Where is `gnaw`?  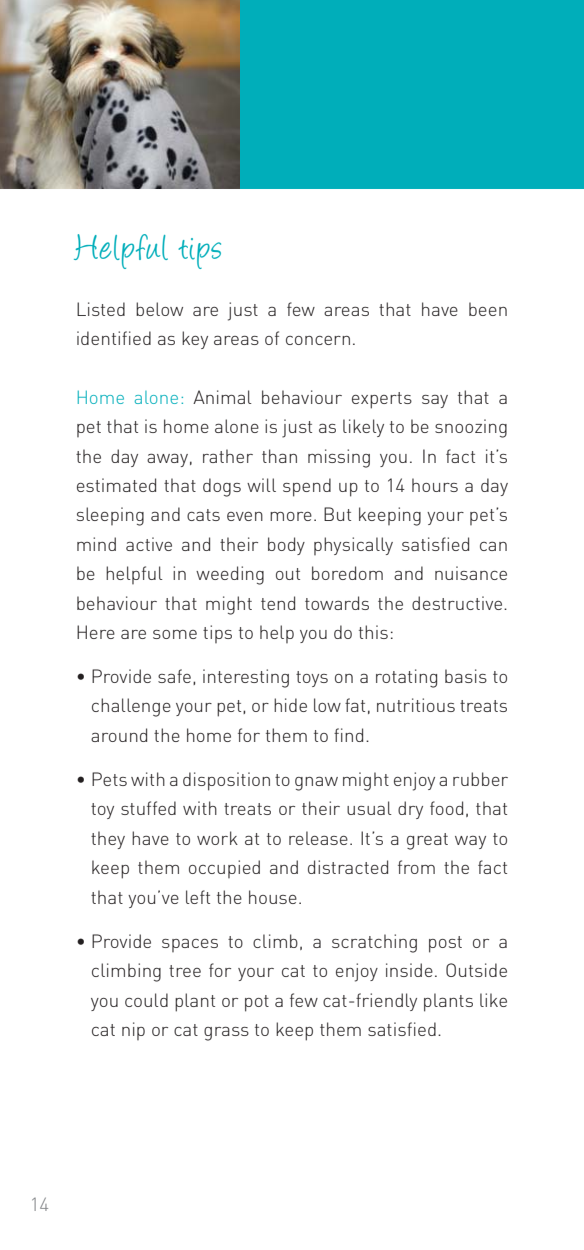 gnaw is located at coordinates (316, 783).
